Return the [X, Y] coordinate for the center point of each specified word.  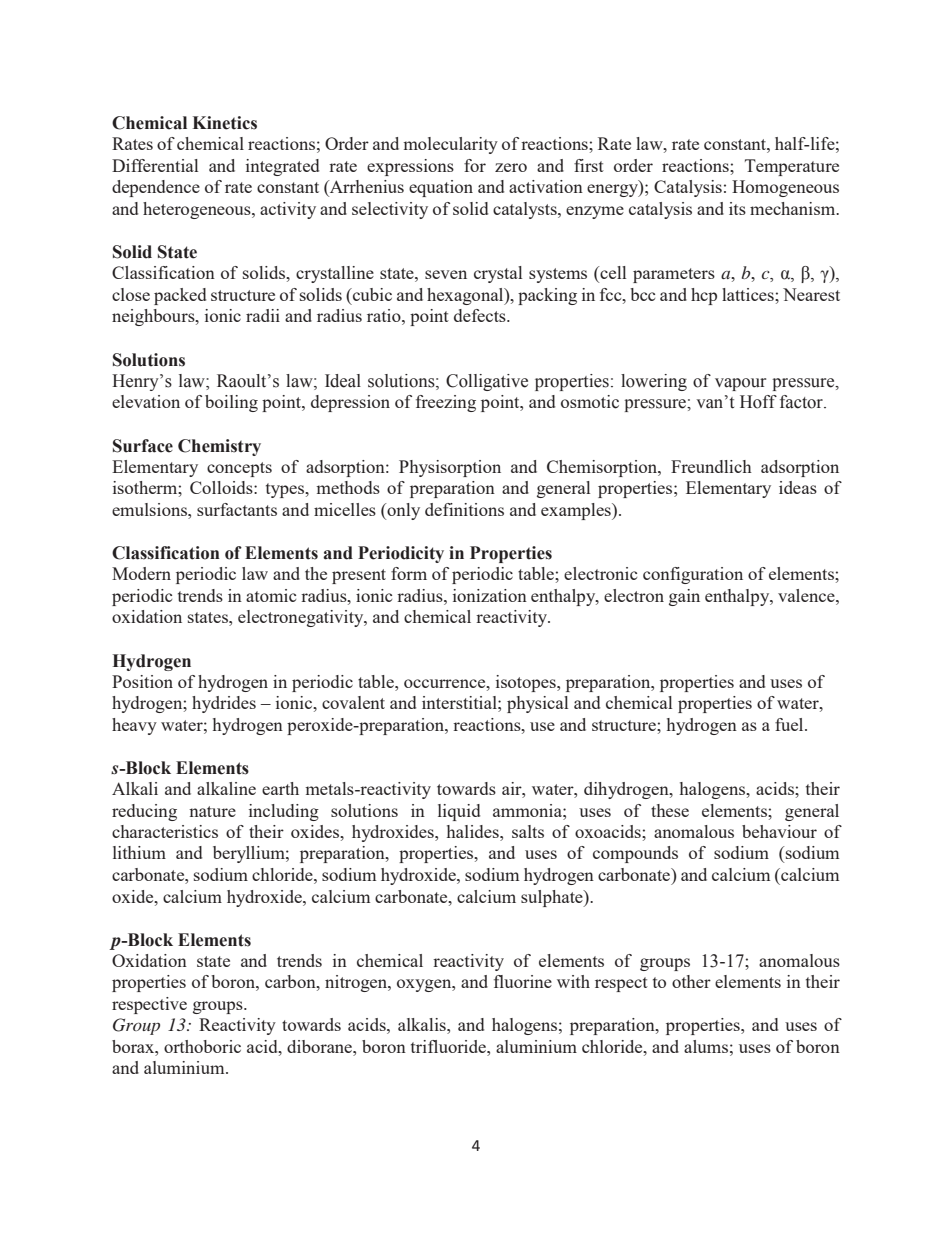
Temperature [792, 167]
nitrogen [357, 983]
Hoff [758, 402]
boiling [231, 403]
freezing [446, 403]
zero [511, 167]
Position [142, 681]
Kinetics [225, 123]
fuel [790, 724]
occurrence [446, 683]
